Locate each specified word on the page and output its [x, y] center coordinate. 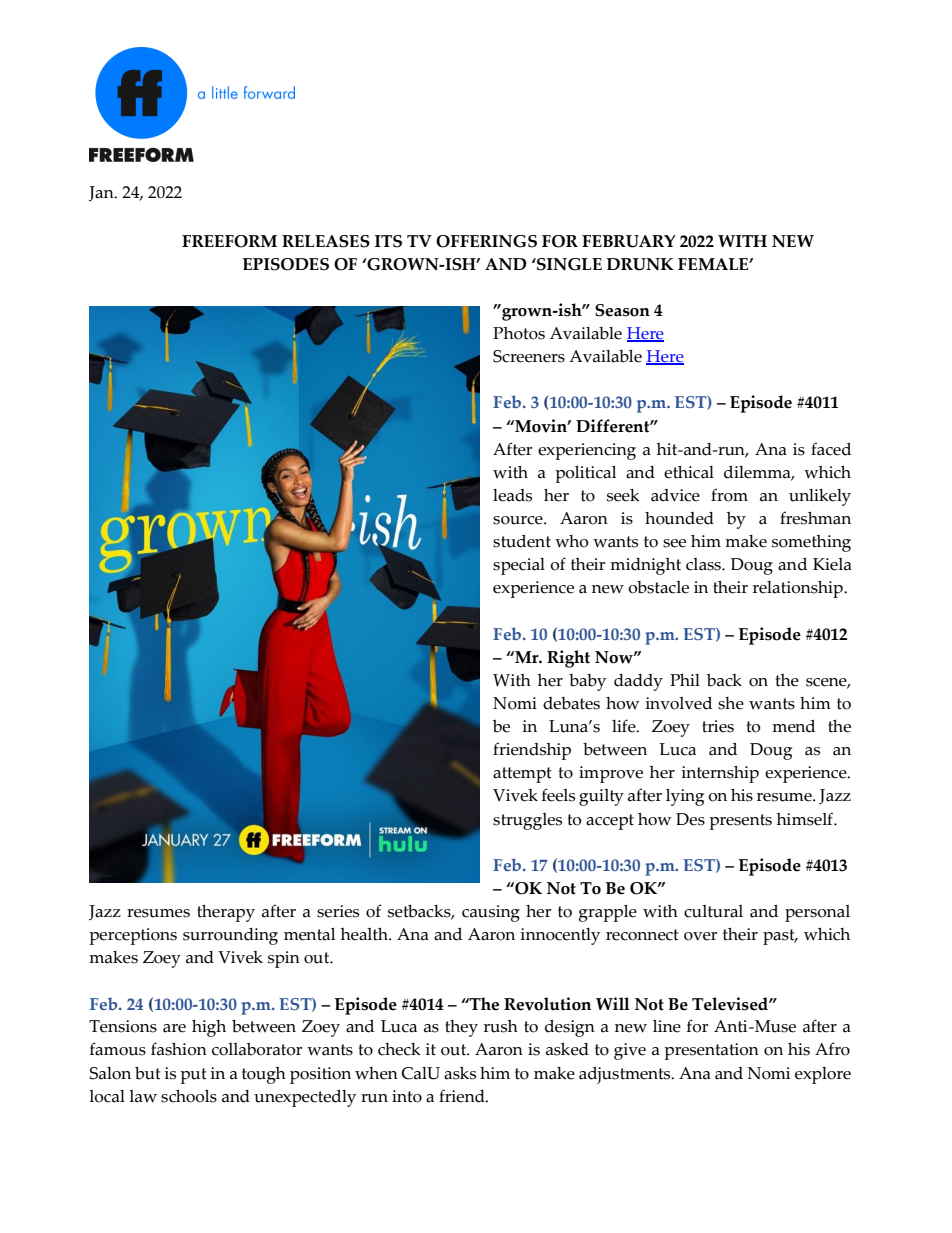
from [729, 495]
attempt [522, 775]
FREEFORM [229, 241]
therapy [226, 913]
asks [460, 1073]
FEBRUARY [629, 241]
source [519, 520]
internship [720, 774]
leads [512, 495]
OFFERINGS [486, 241]
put [193, 1076]
